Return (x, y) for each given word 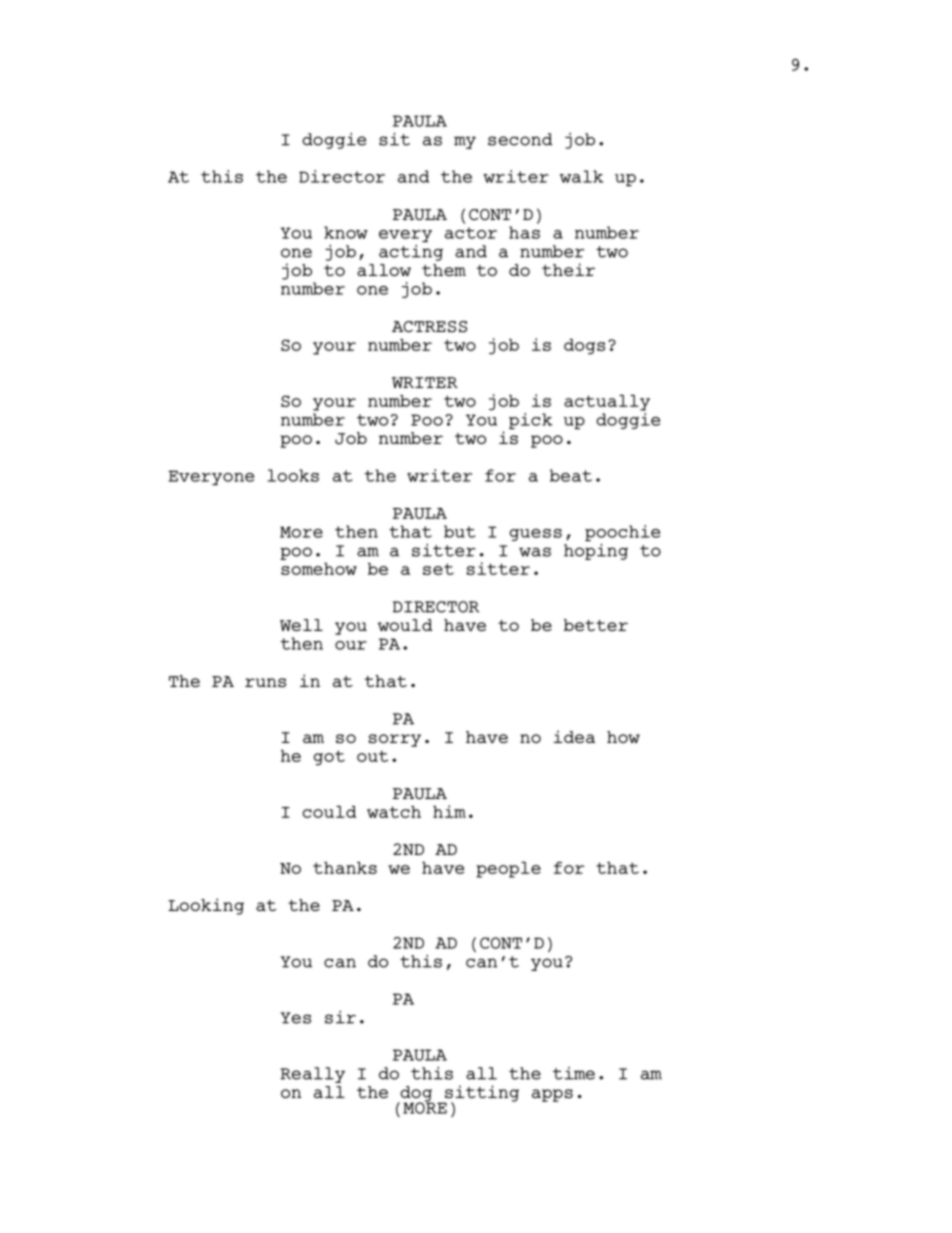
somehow (319, 569)
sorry (395, 740)
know (346, 232)
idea (574, 736)
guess (536, 535)
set (438, 569)
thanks (345, 868)
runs (265, 683)
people (508, 870)
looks (293, 475)
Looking (206, 906)
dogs (584, 347)
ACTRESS (429, 327)
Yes (296, 1018)
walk (581, 176)
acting (411, 252)
